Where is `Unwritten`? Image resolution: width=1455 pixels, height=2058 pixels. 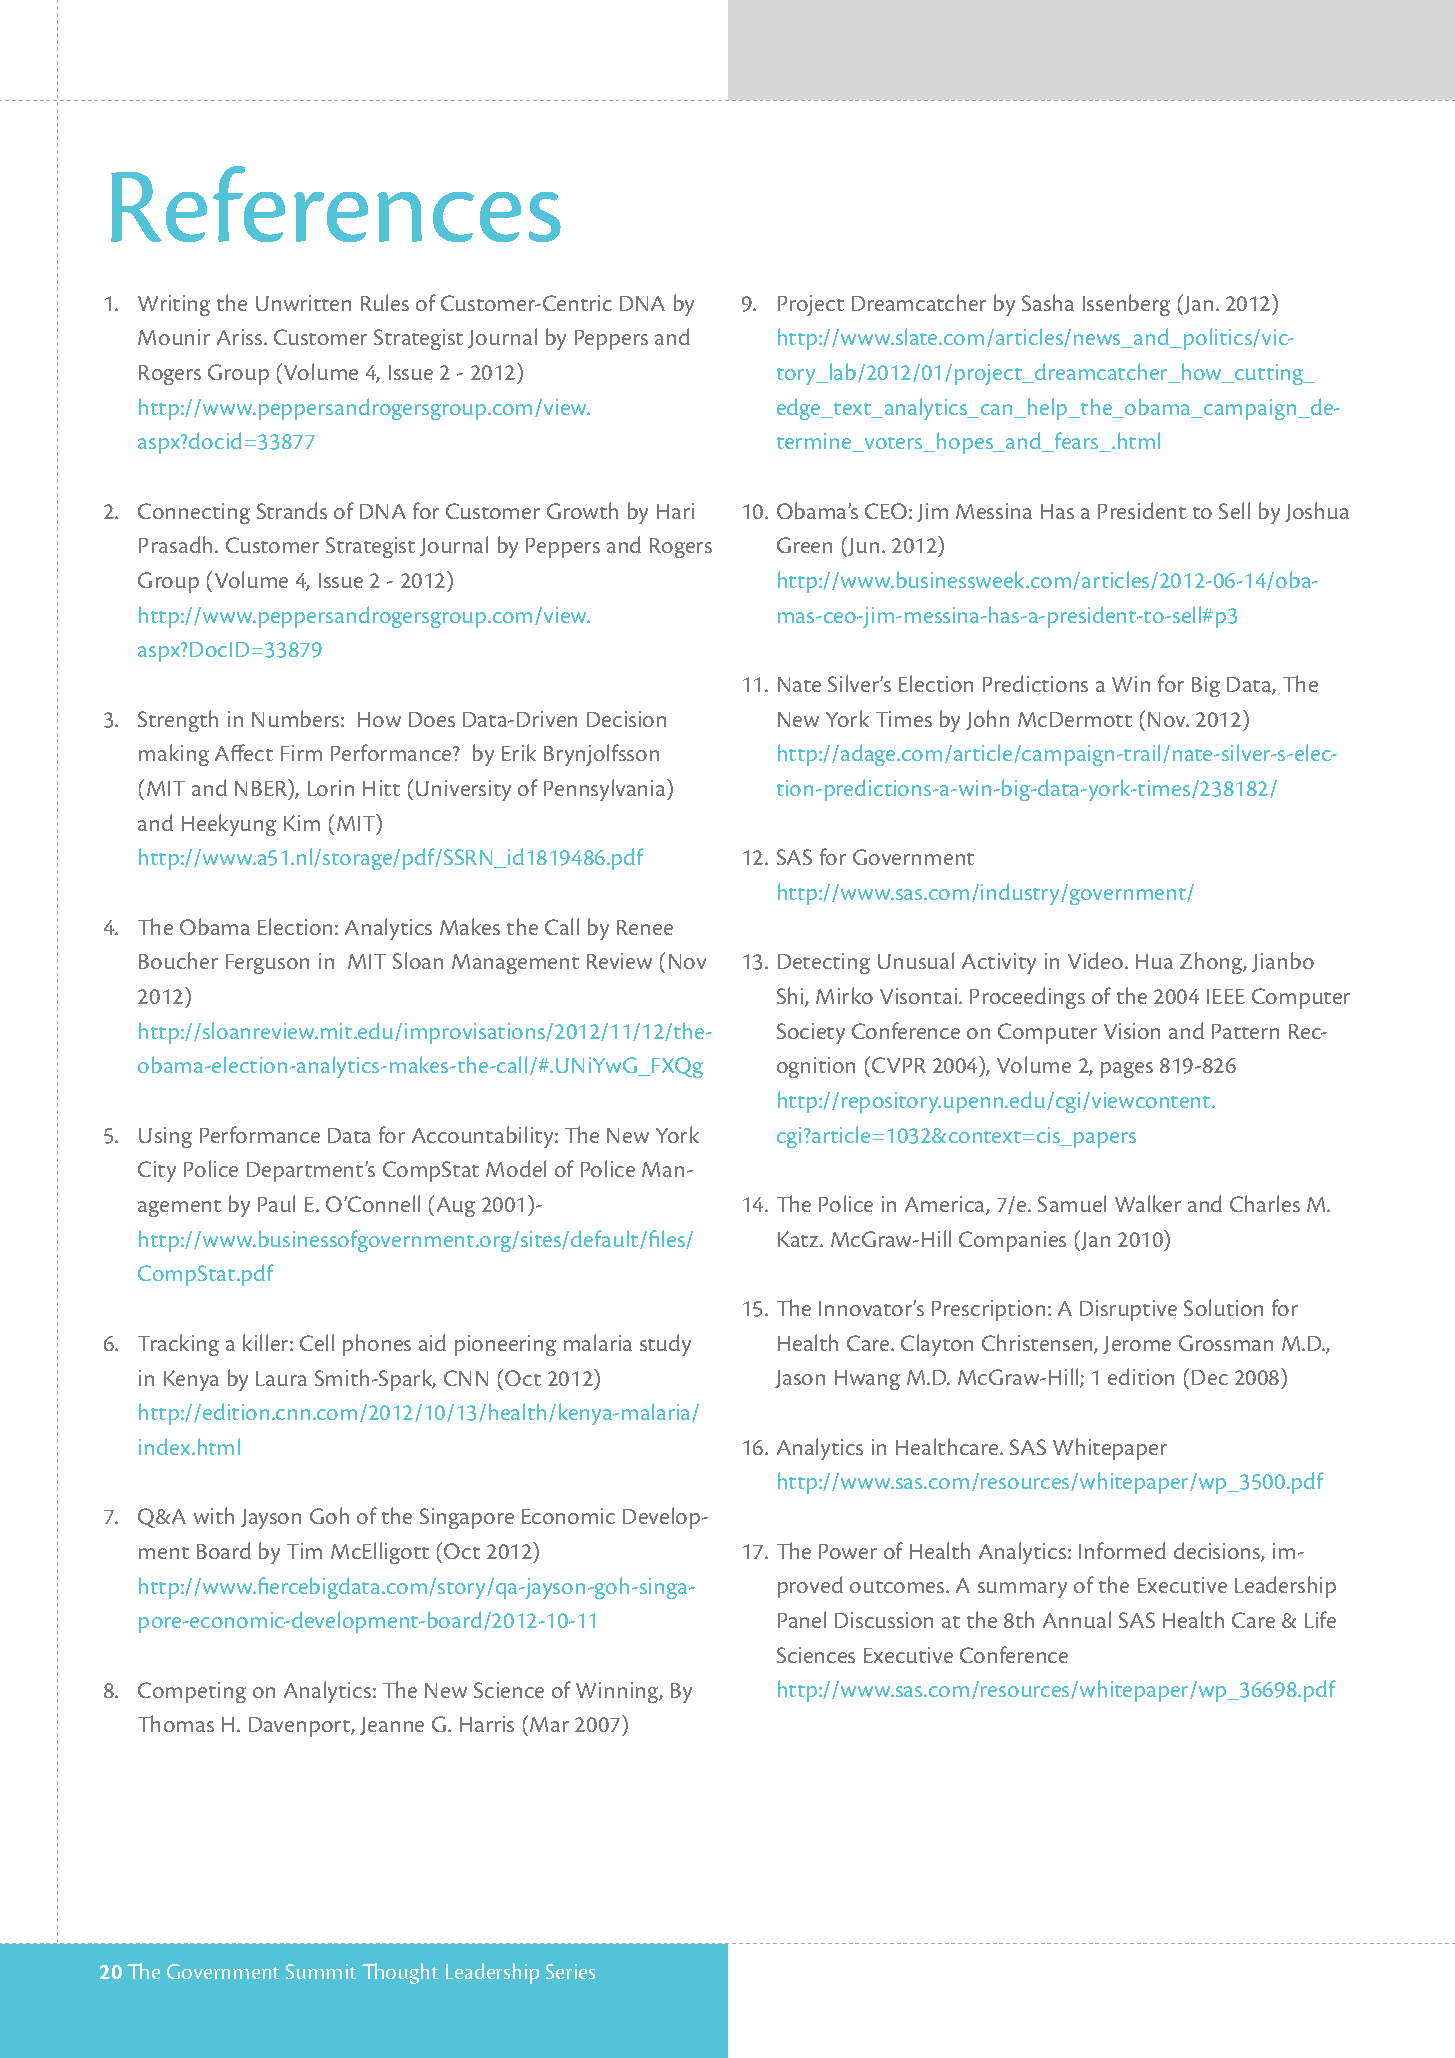
Unwritten is located at coordinates (303, 303).
